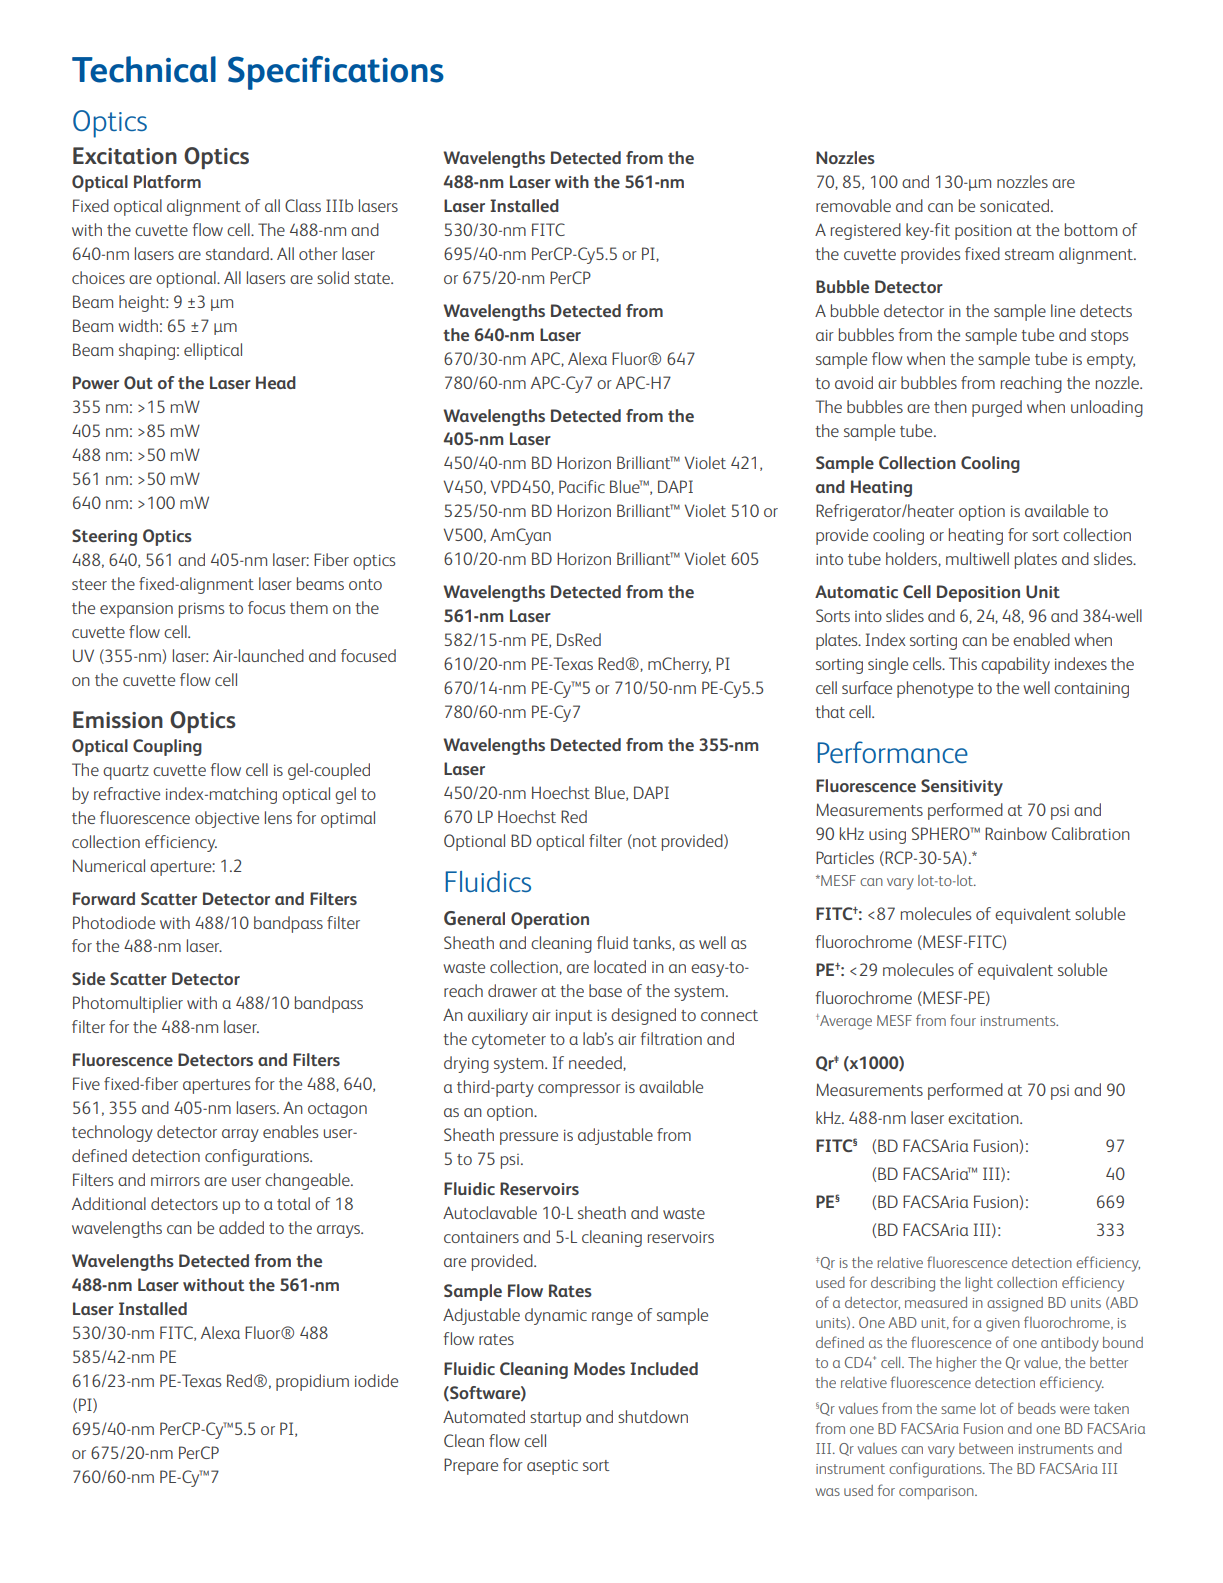 This screenshot has width=1223, height=1583. I want to click on iodide, so click(376, 1380).
